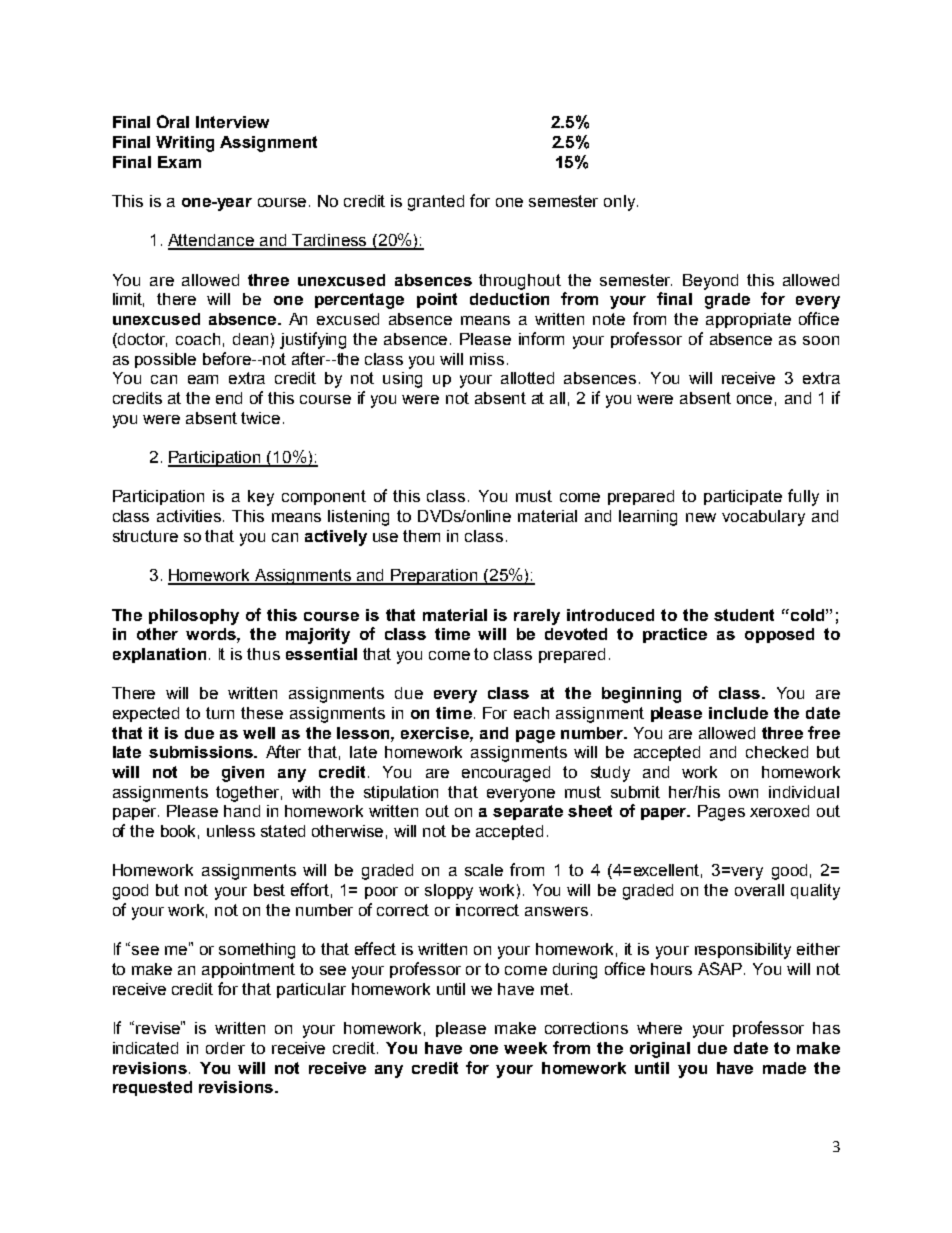 The width and height of the page is (952, 1233). I want to click on Writing, so click(185, 144).
